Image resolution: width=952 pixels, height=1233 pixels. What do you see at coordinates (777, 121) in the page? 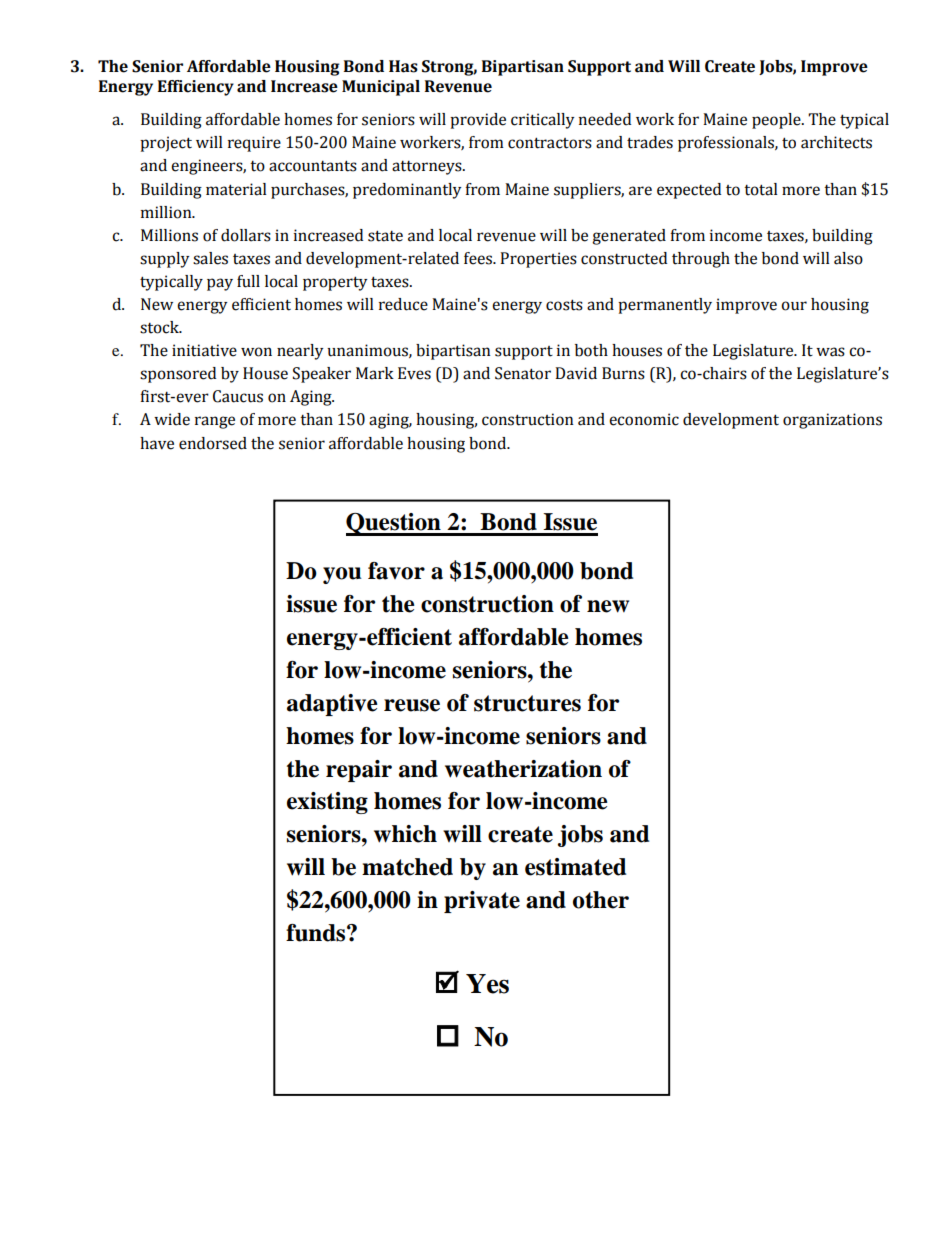
I see `people` at bounding box center [777, 121].
